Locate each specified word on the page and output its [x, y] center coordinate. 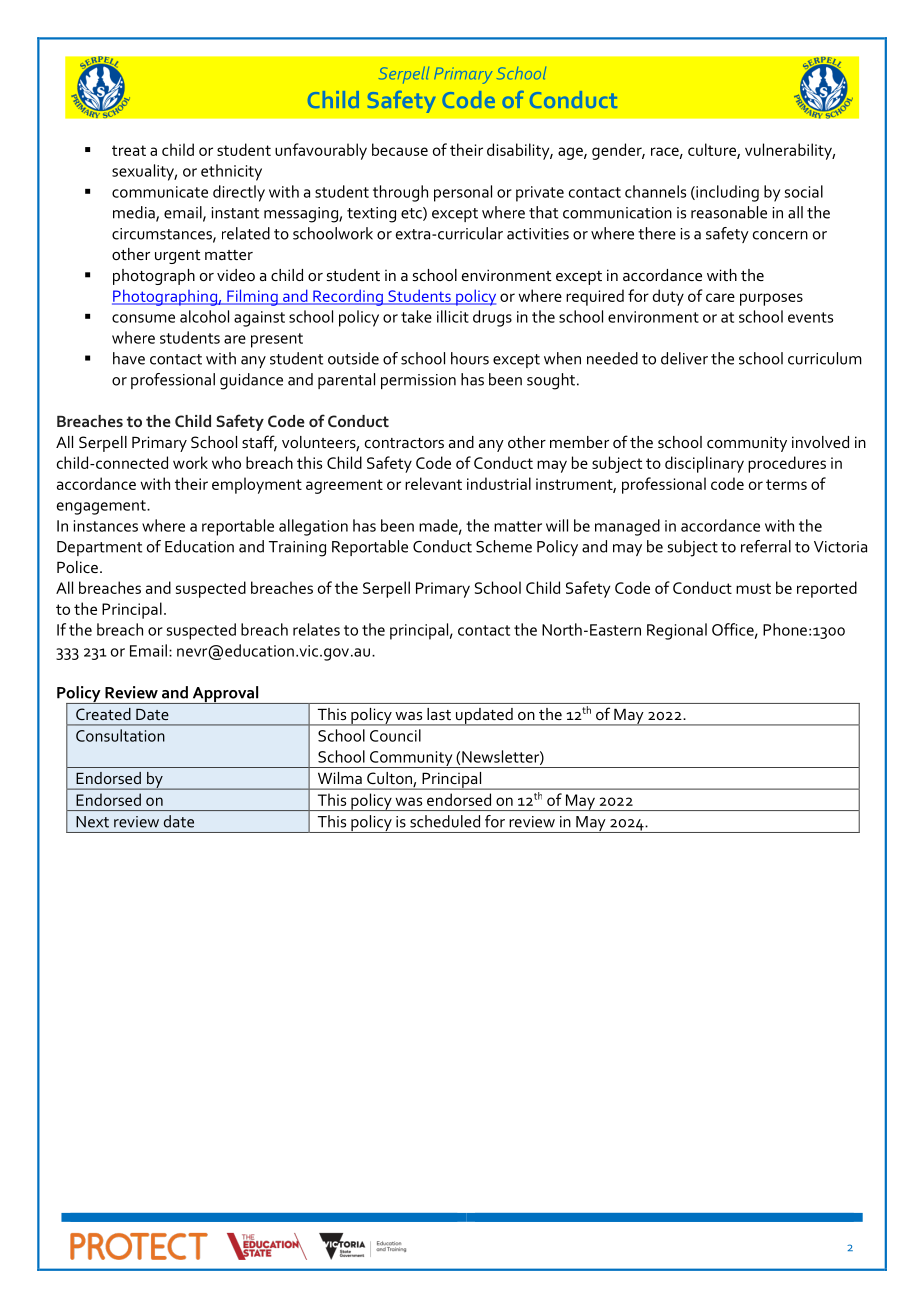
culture [713, 150]
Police [77, 567]
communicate [160, 192]
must [753, 588]
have [129, 358]
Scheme [504, 546]
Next [92, 822]
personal [463, 193]
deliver [684, 358]
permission [418, 381]
